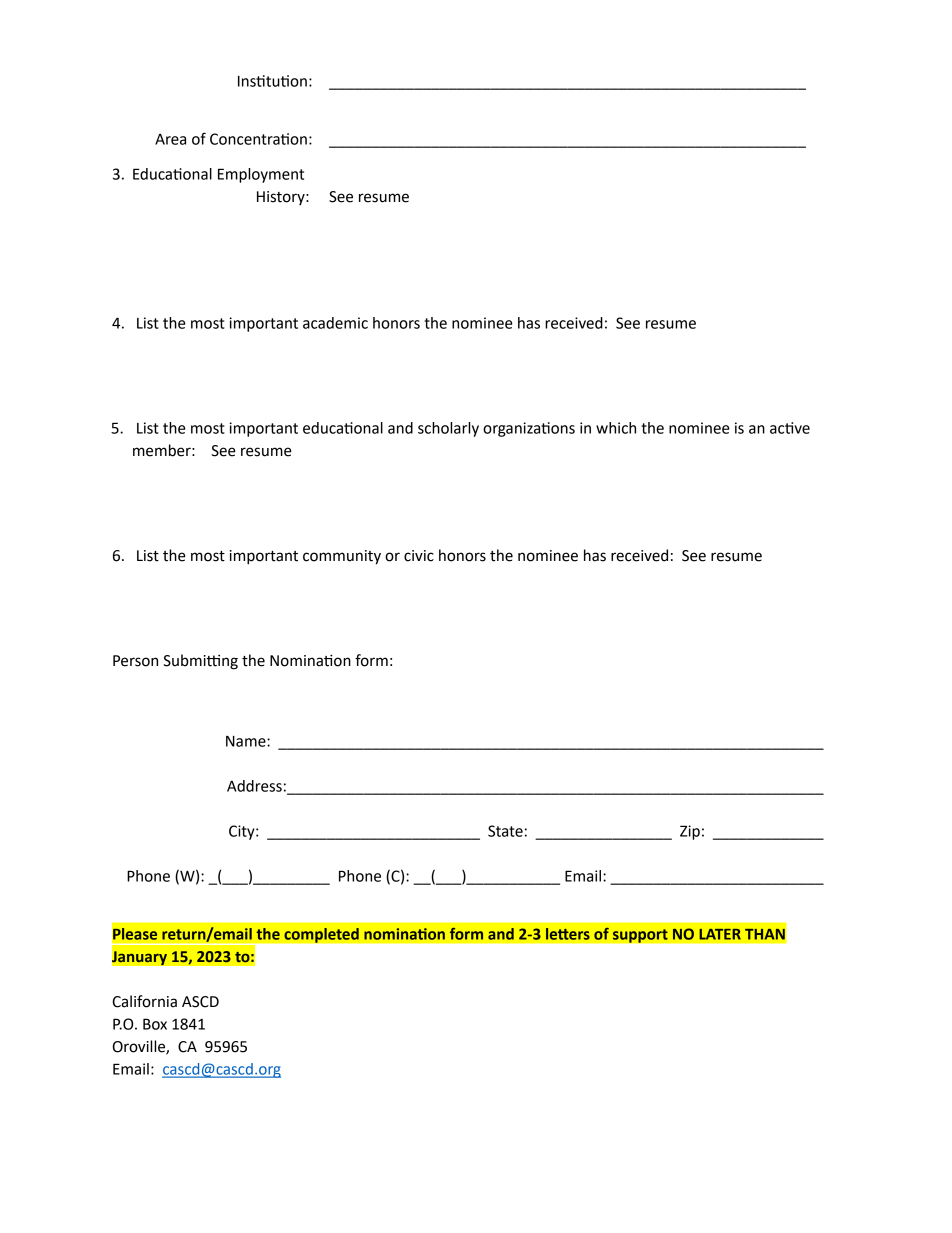  What do you see at coordinates (505, 831) in the screenshot?
I see `State` at bounding box center [505, 831].
